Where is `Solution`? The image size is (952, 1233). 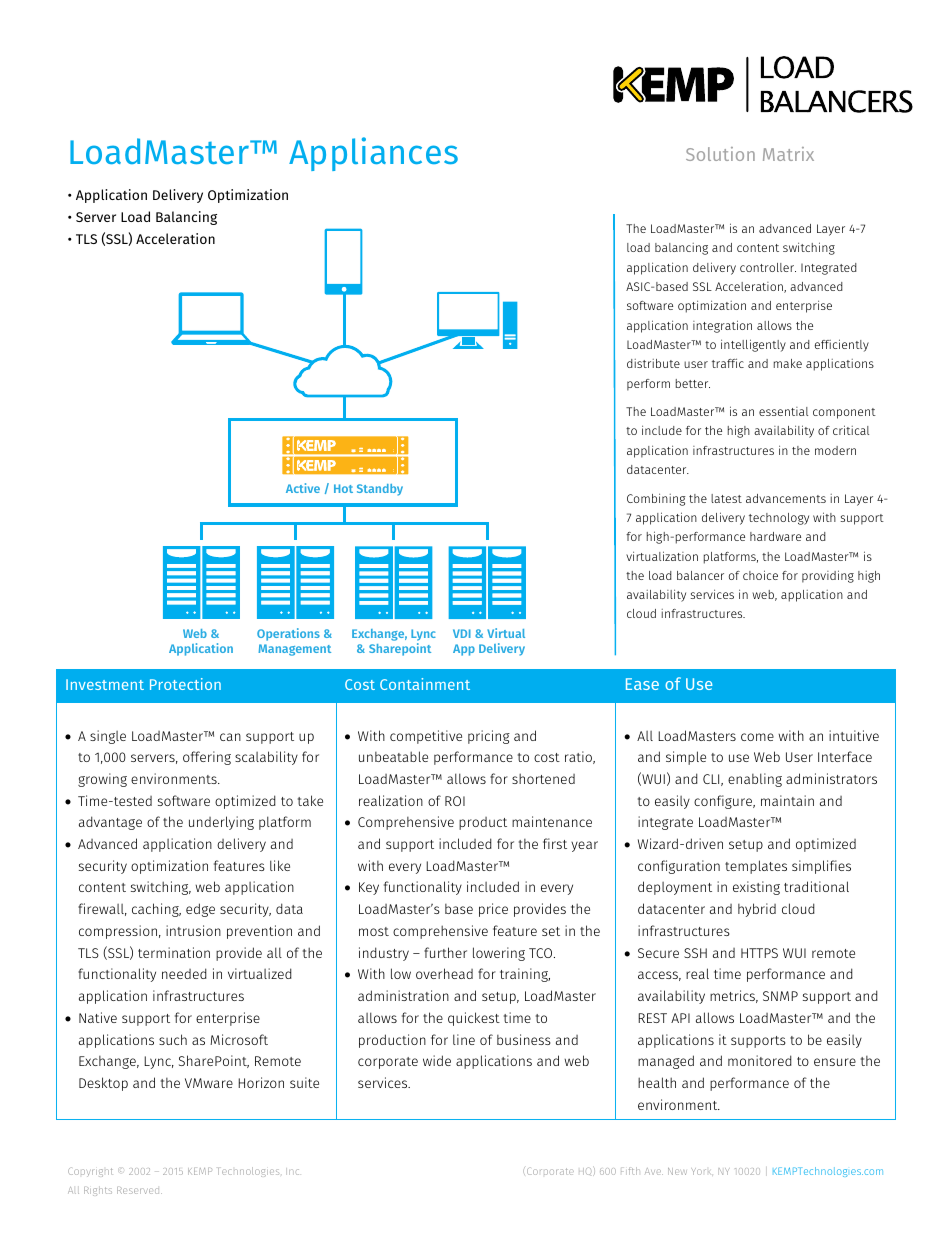
Solution is located at coordinates (720, 154).
